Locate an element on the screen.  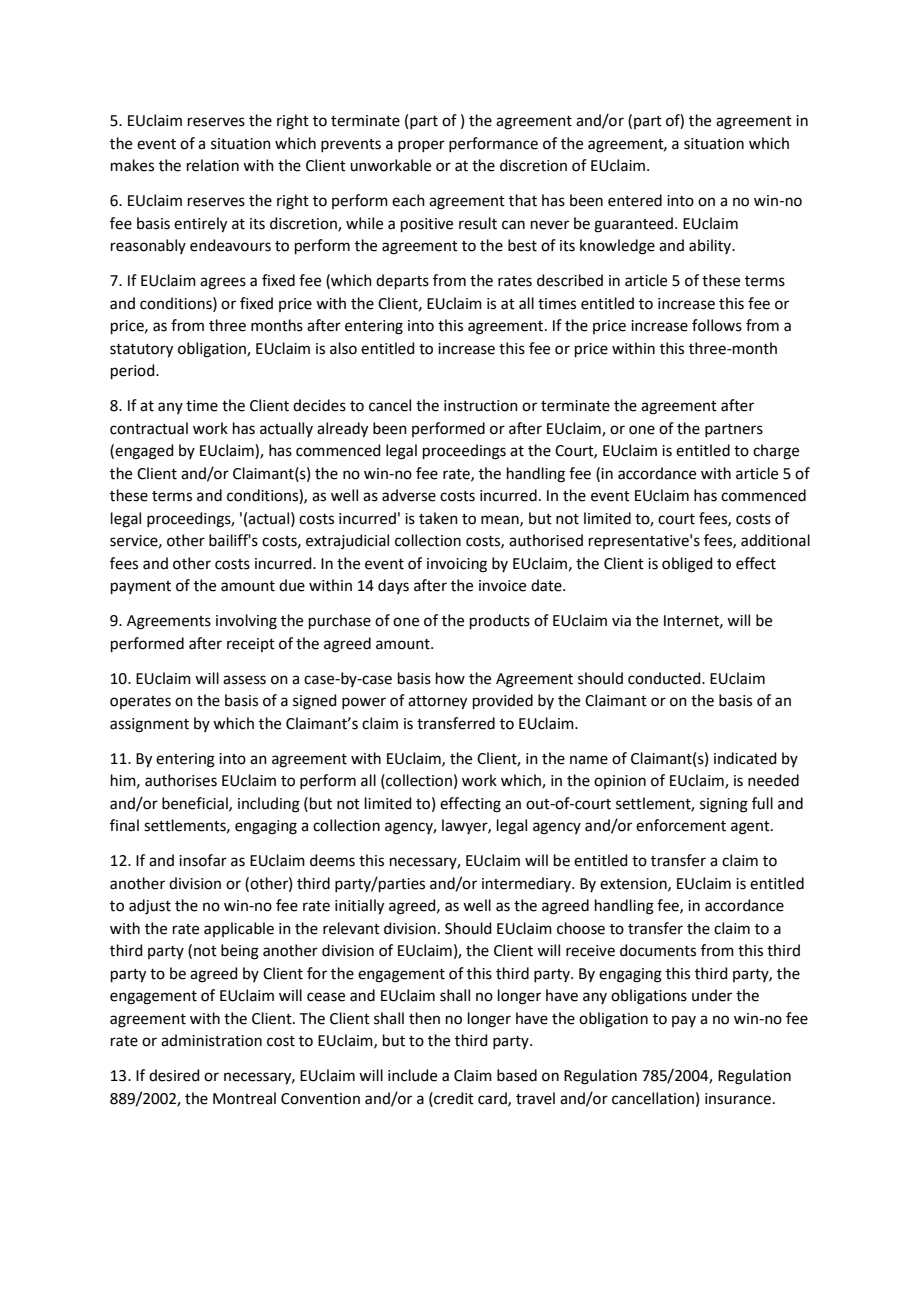
products is located at coordinates (500, 621).
